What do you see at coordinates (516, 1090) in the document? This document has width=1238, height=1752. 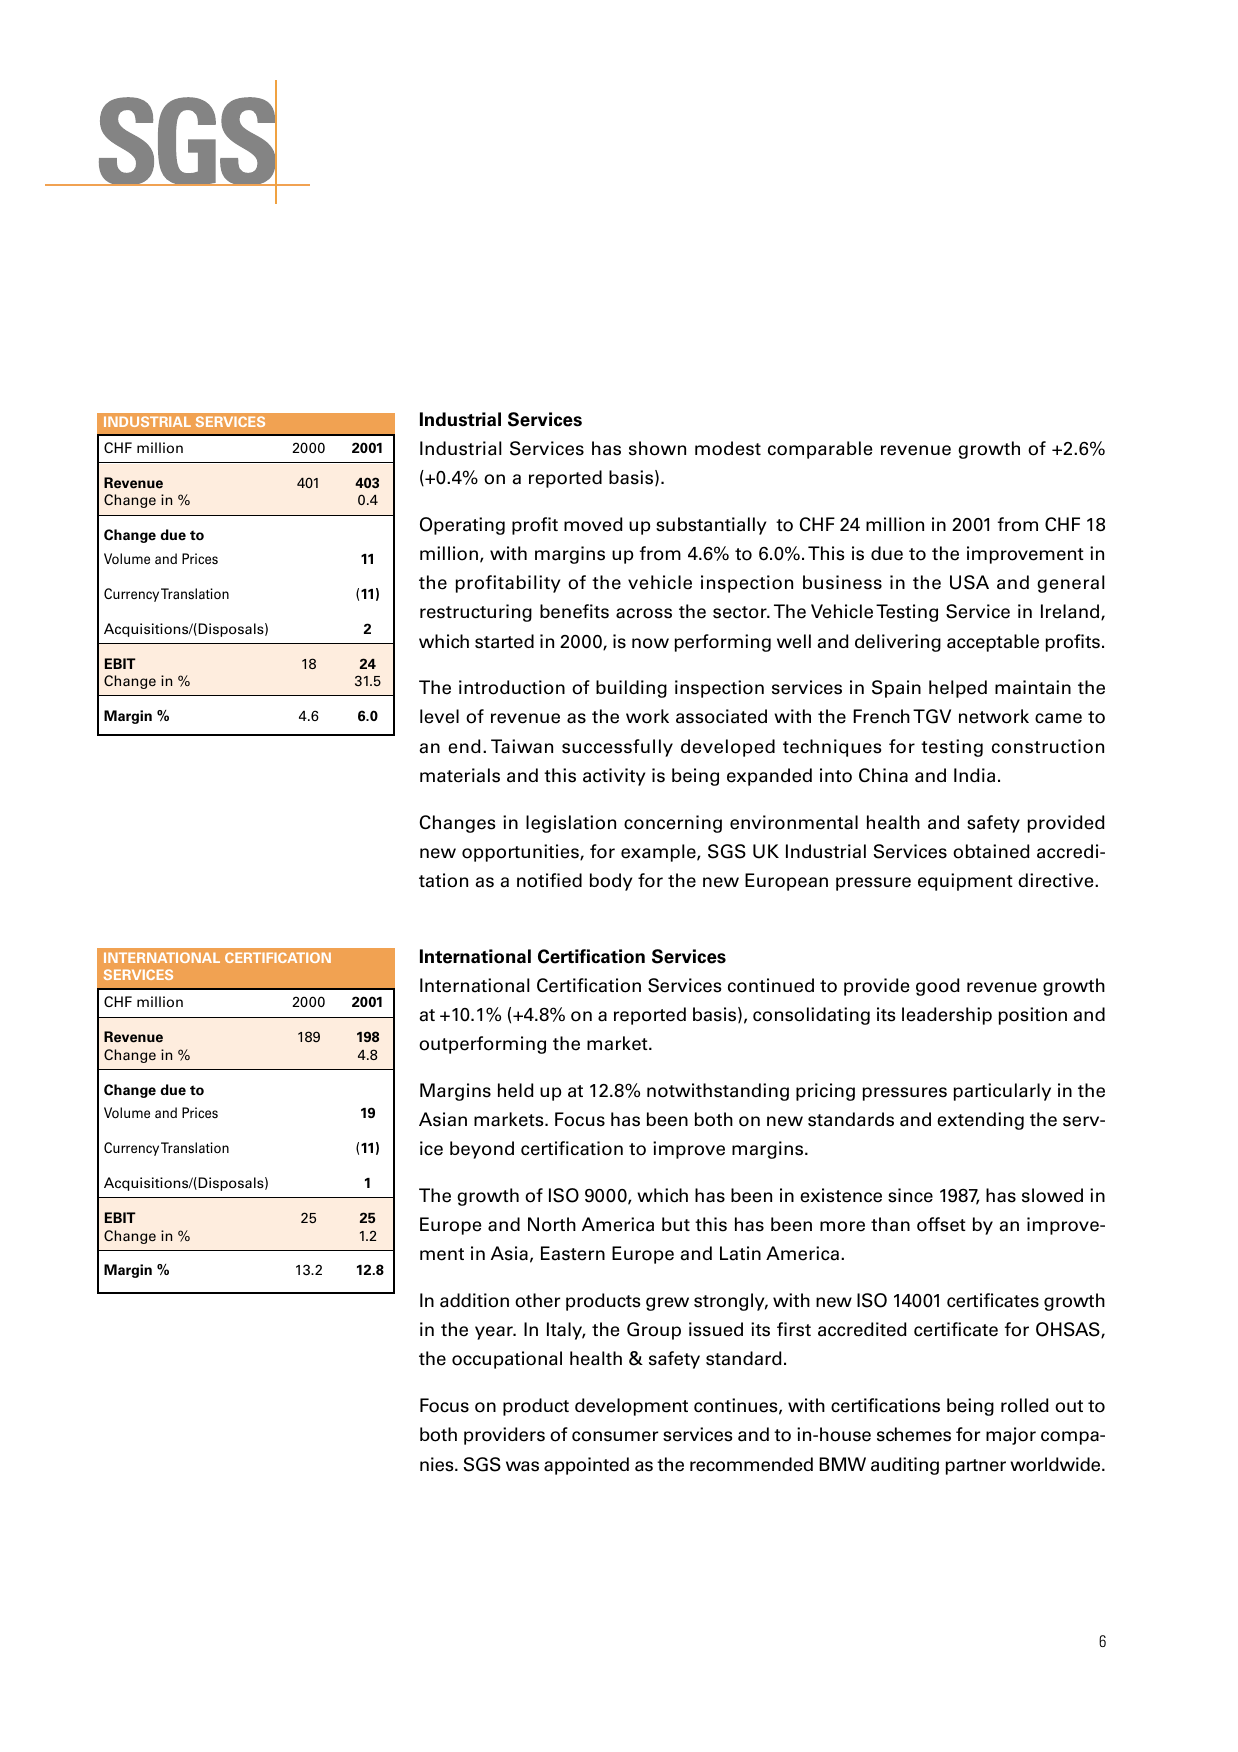 I see `held` at bounding box center [516, 1090].
